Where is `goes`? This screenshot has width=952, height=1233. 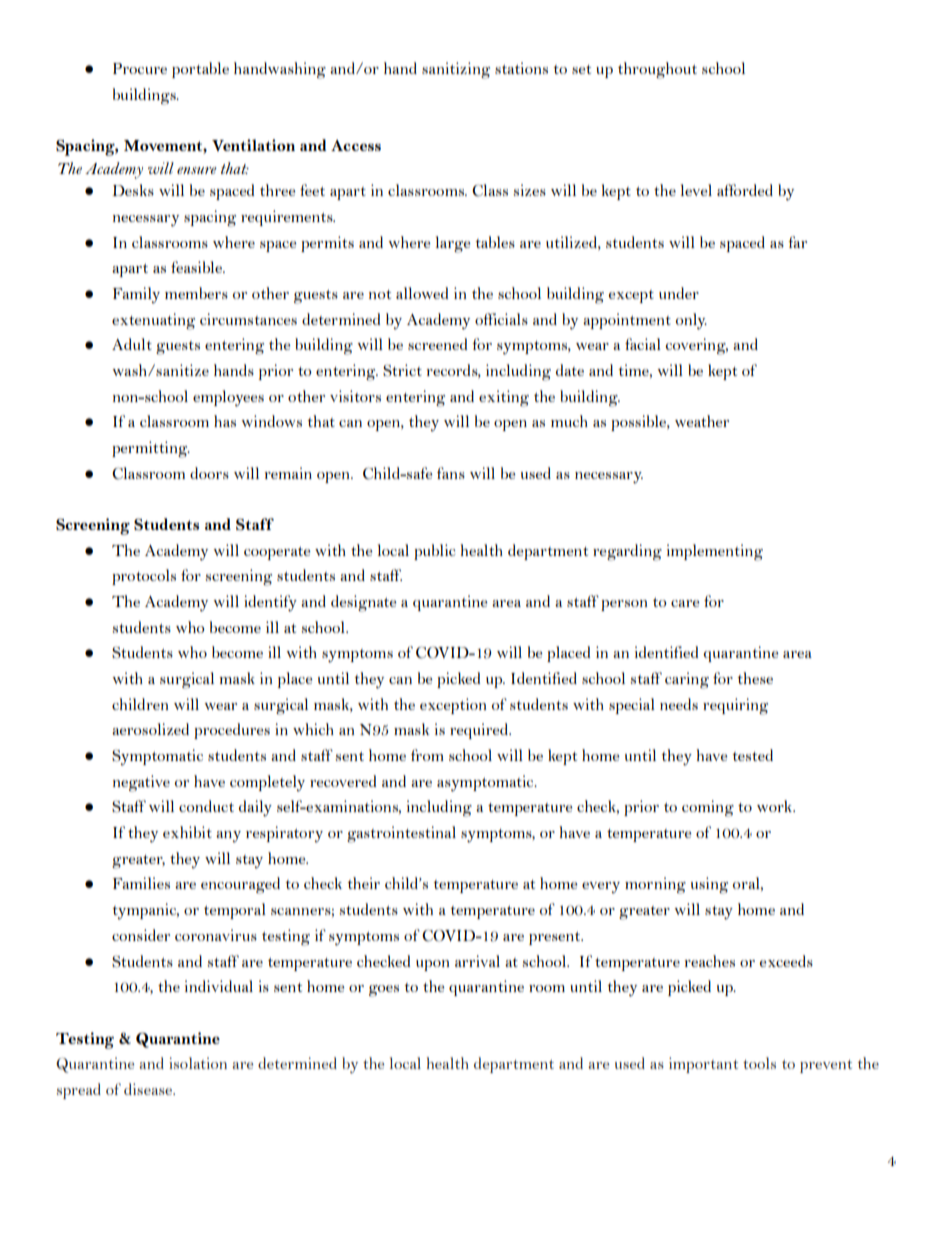 goes is located at coordinates (384, 991).
